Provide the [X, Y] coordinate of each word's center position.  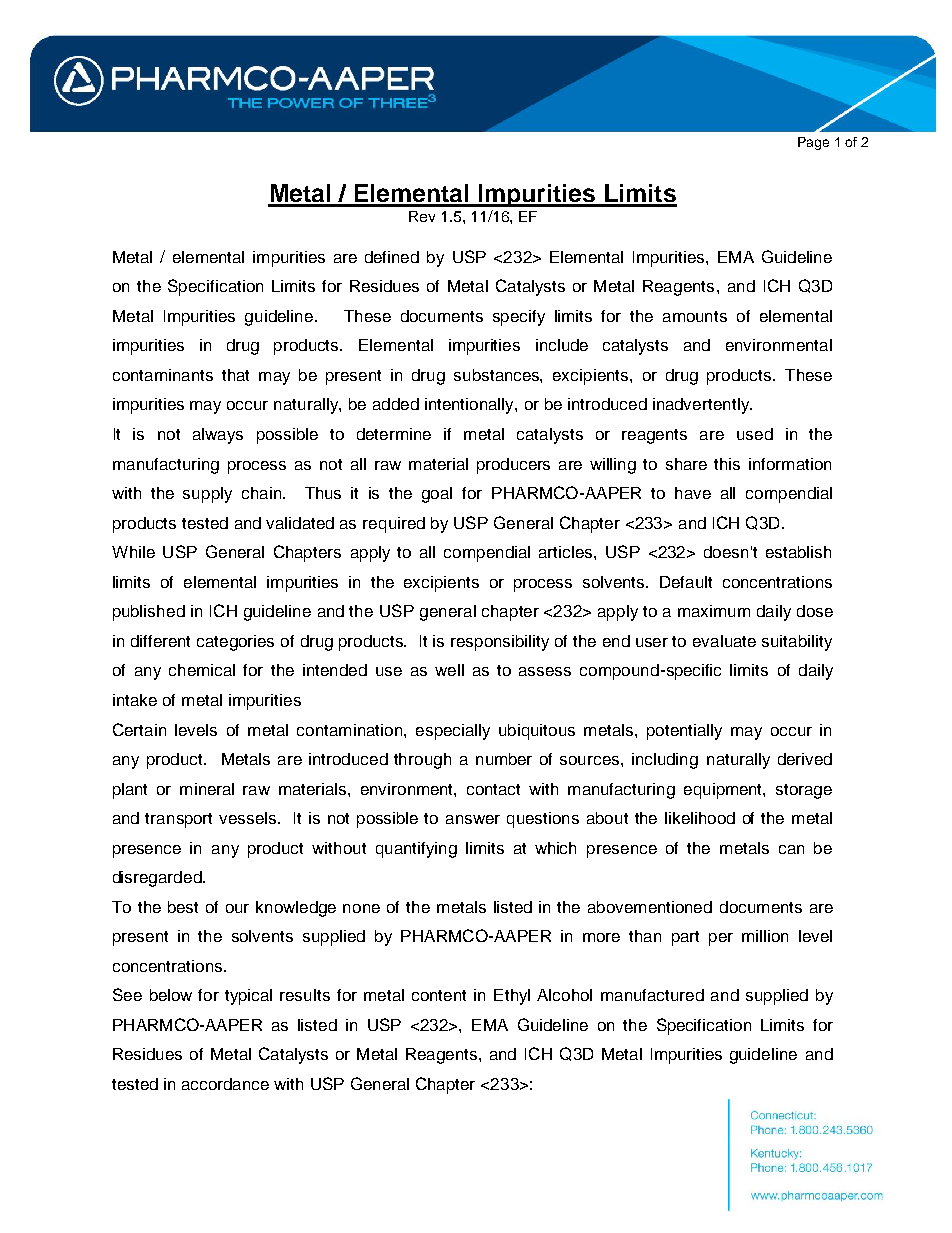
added [396, 404]
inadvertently [702, 406]
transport [178, 820]
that [235, 375]
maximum [714, 611]
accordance [225, 1084]
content [439, 995]
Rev [422, 216]
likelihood [700, 818]
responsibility [500, 643]
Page [813, 143]
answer [473, 819]
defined [392, 257]
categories [235, 643]
